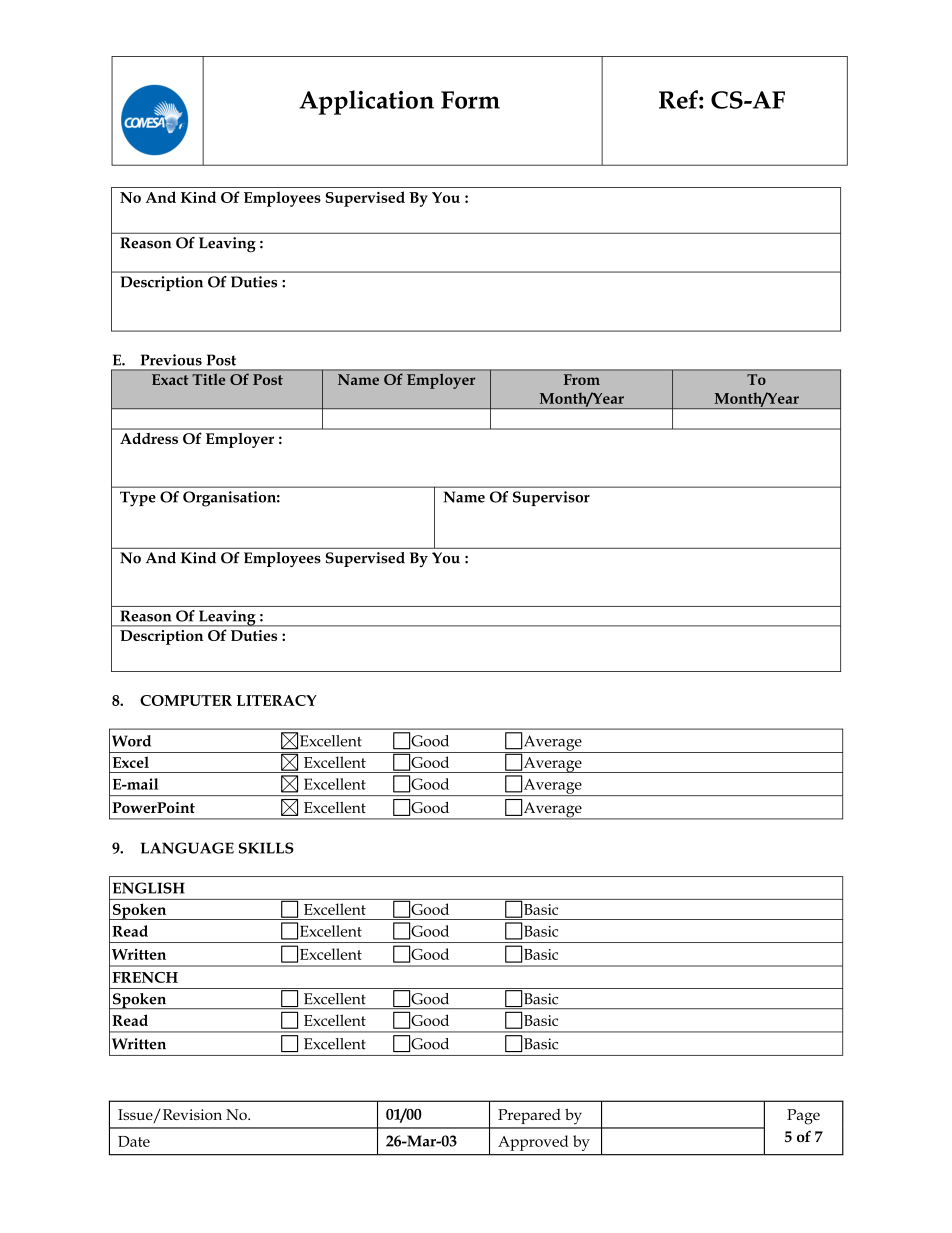 Image resolution: width=952 pixels, height=1233 pixels. What do you see at coordinates (266, 848) in the page?
I see `SKILLS` at bounding box center [266, 848].
